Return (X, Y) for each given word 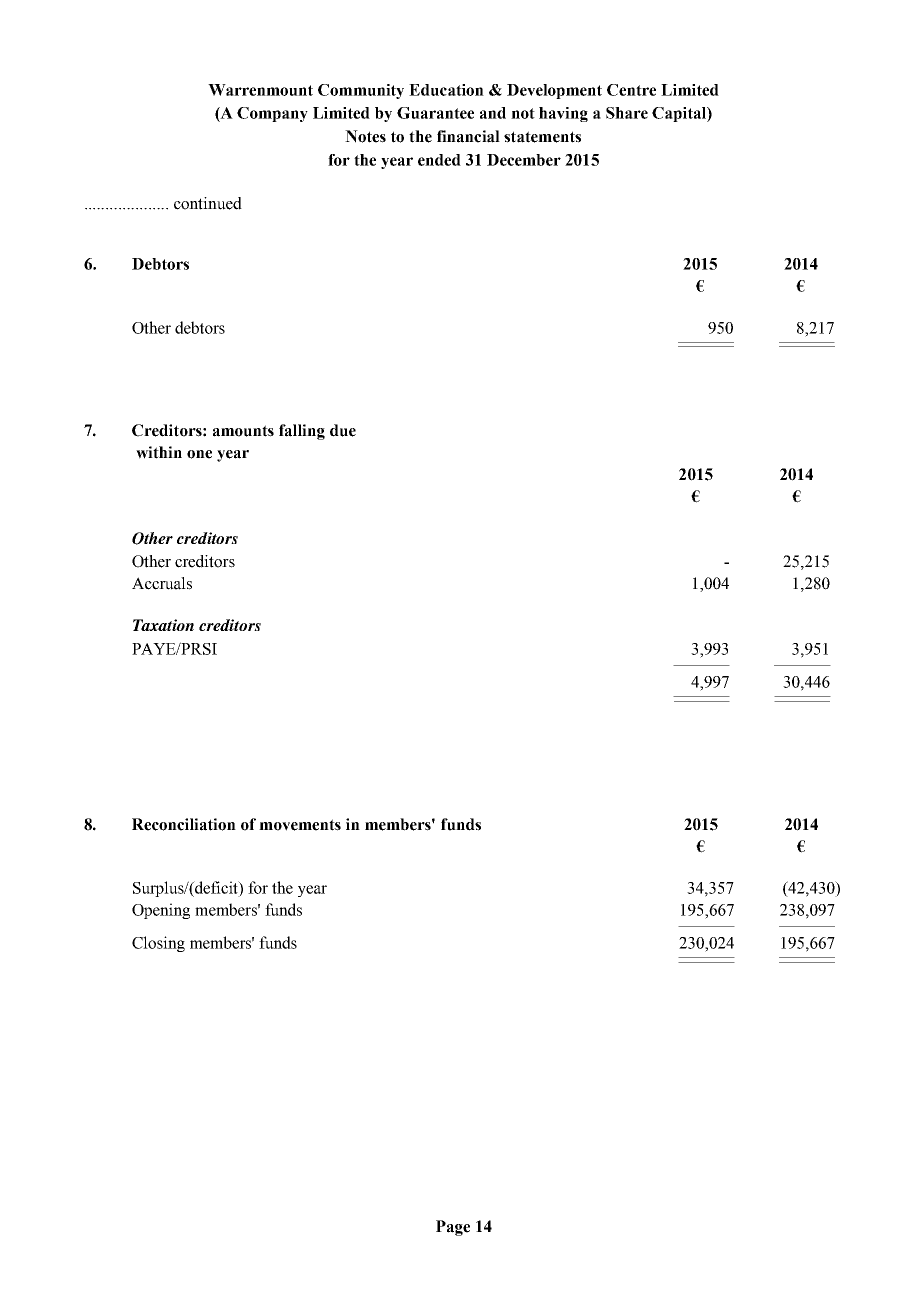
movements (300, 825)
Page (453, 1228)
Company (272, 114)
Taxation (163, 625)
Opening (161, 911)
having (563, 114)
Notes (365, 136)
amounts (243, 431)
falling (302, 432)
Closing (158, 944)
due (343, 430)
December (524, 160)
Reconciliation (184, 824)
